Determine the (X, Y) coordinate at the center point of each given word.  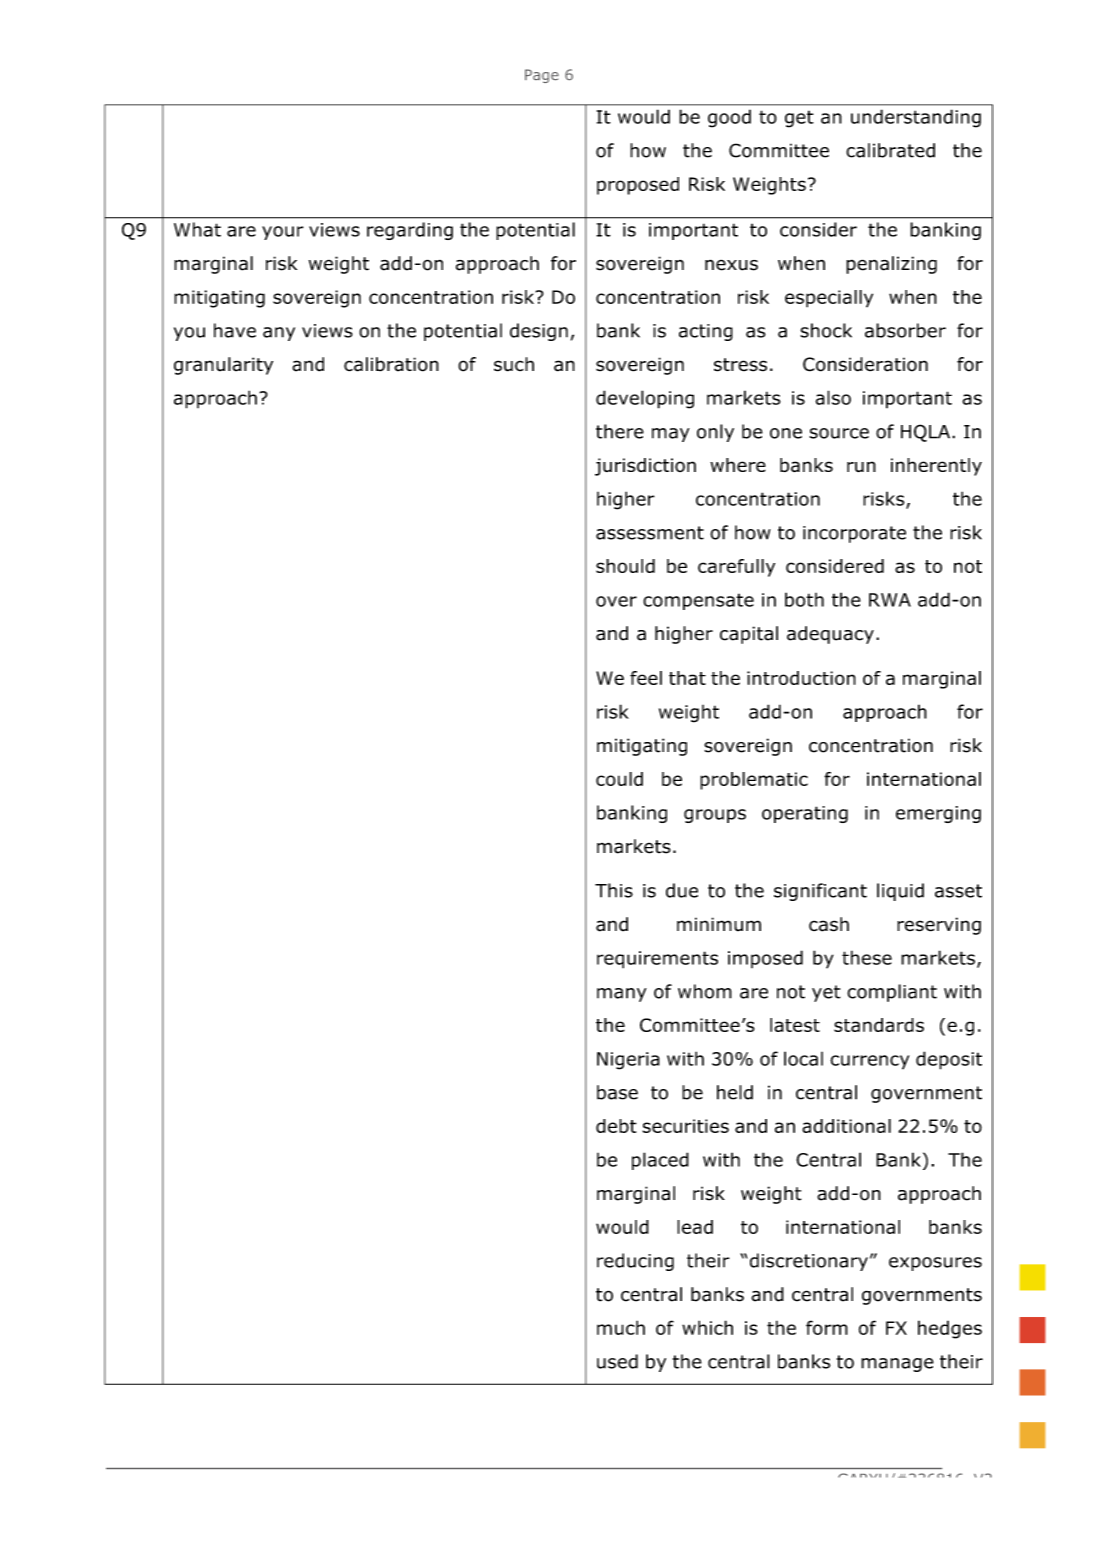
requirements (657, 960)
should (625, 566)
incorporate (854, 534)
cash (829, 924)
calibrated (890, 150)
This (614, 890)
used (617, 1361)
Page (542, 76)
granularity (223, 366)
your (283, 233)
